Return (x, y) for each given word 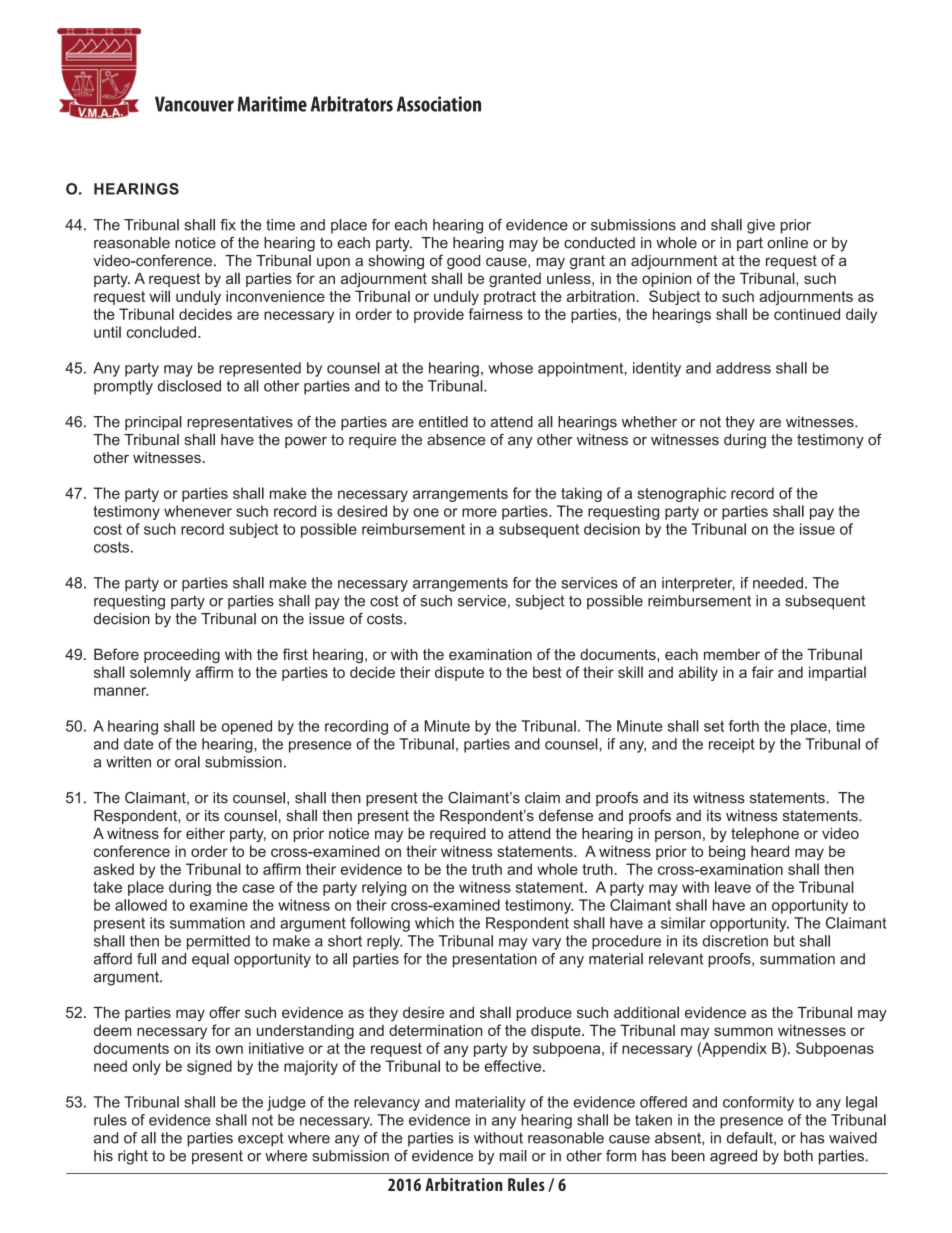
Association (439, 104)
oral (187, 762)
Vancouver (194, 104)
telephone (765, 834)
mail (513, 1156)
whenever (198, 511)
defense (566, 815)
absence (456, 440)
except (261, 1139)
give (761, 226)
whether (649, 422)
